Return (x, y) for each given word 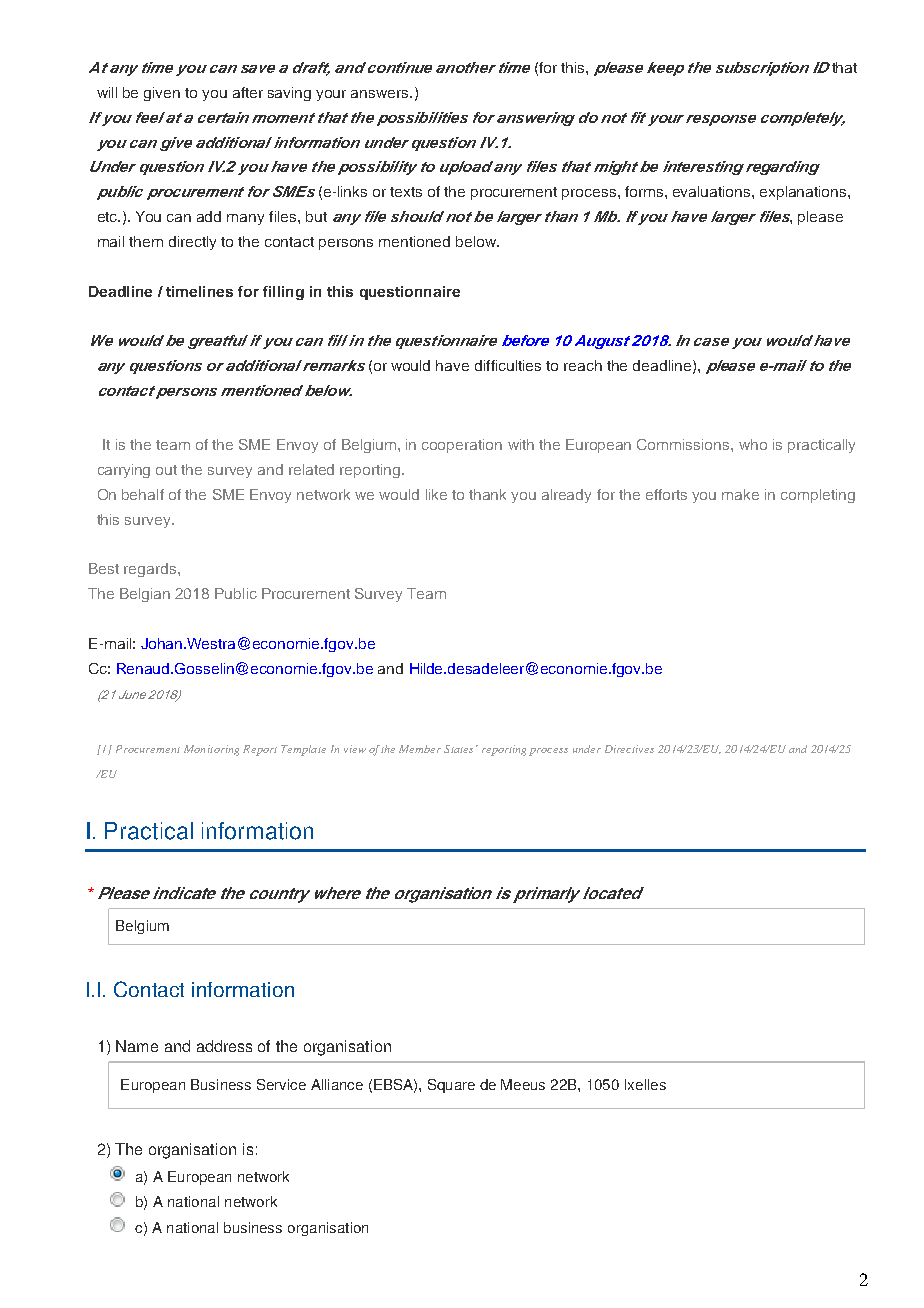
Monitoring (211, 750)
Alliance (337, 1084)
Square (451, 1086)
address (224, 1046)
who (753, 444)
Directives (629, 749)
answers (381, 94)
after (248, 92)
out (166, 470)
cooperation (462, 446)
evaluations (713, 191)
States (458, 749)
